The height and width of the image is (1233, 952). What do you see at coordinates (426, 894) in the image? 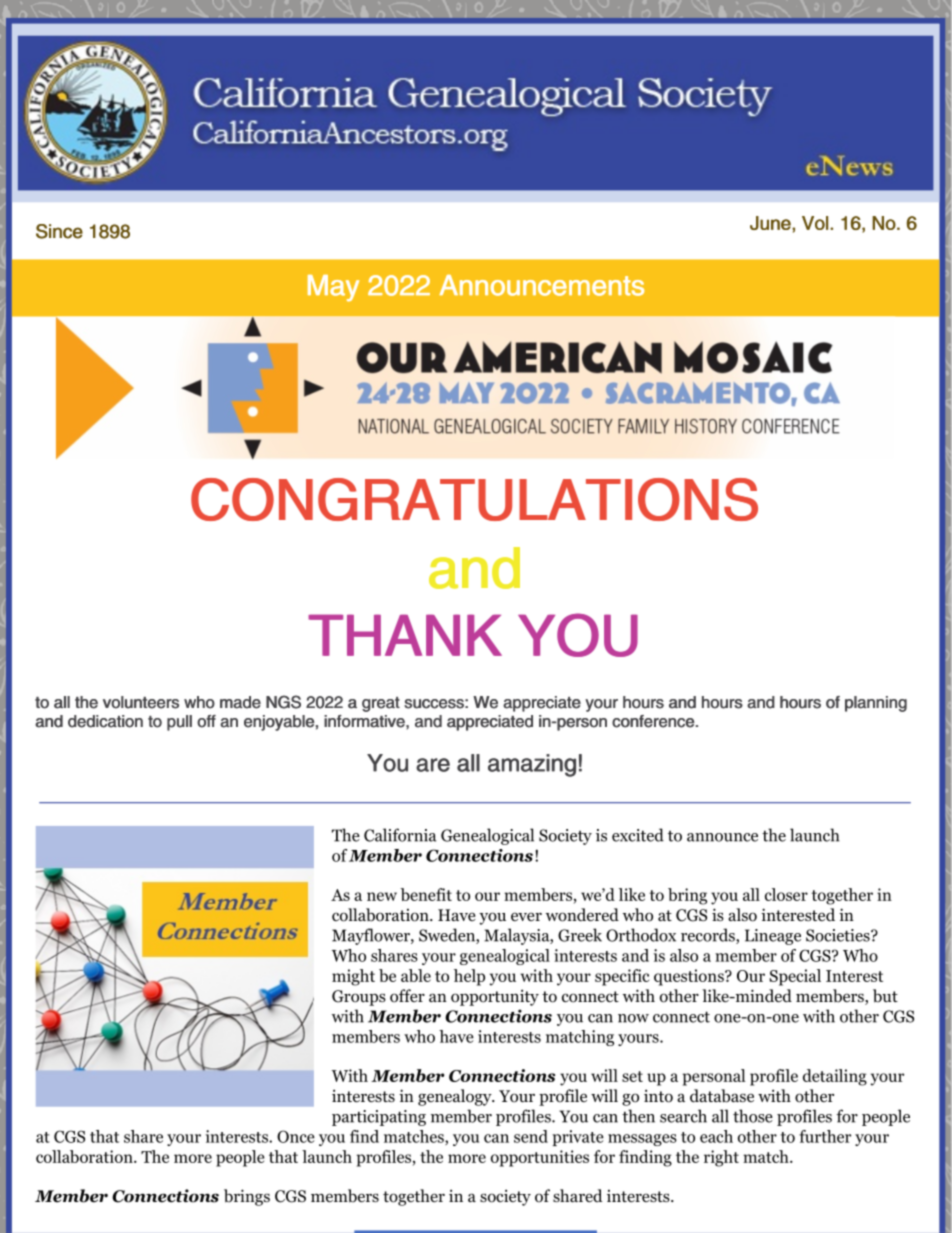
I see `benefit` at bounding box center [426, 894].
